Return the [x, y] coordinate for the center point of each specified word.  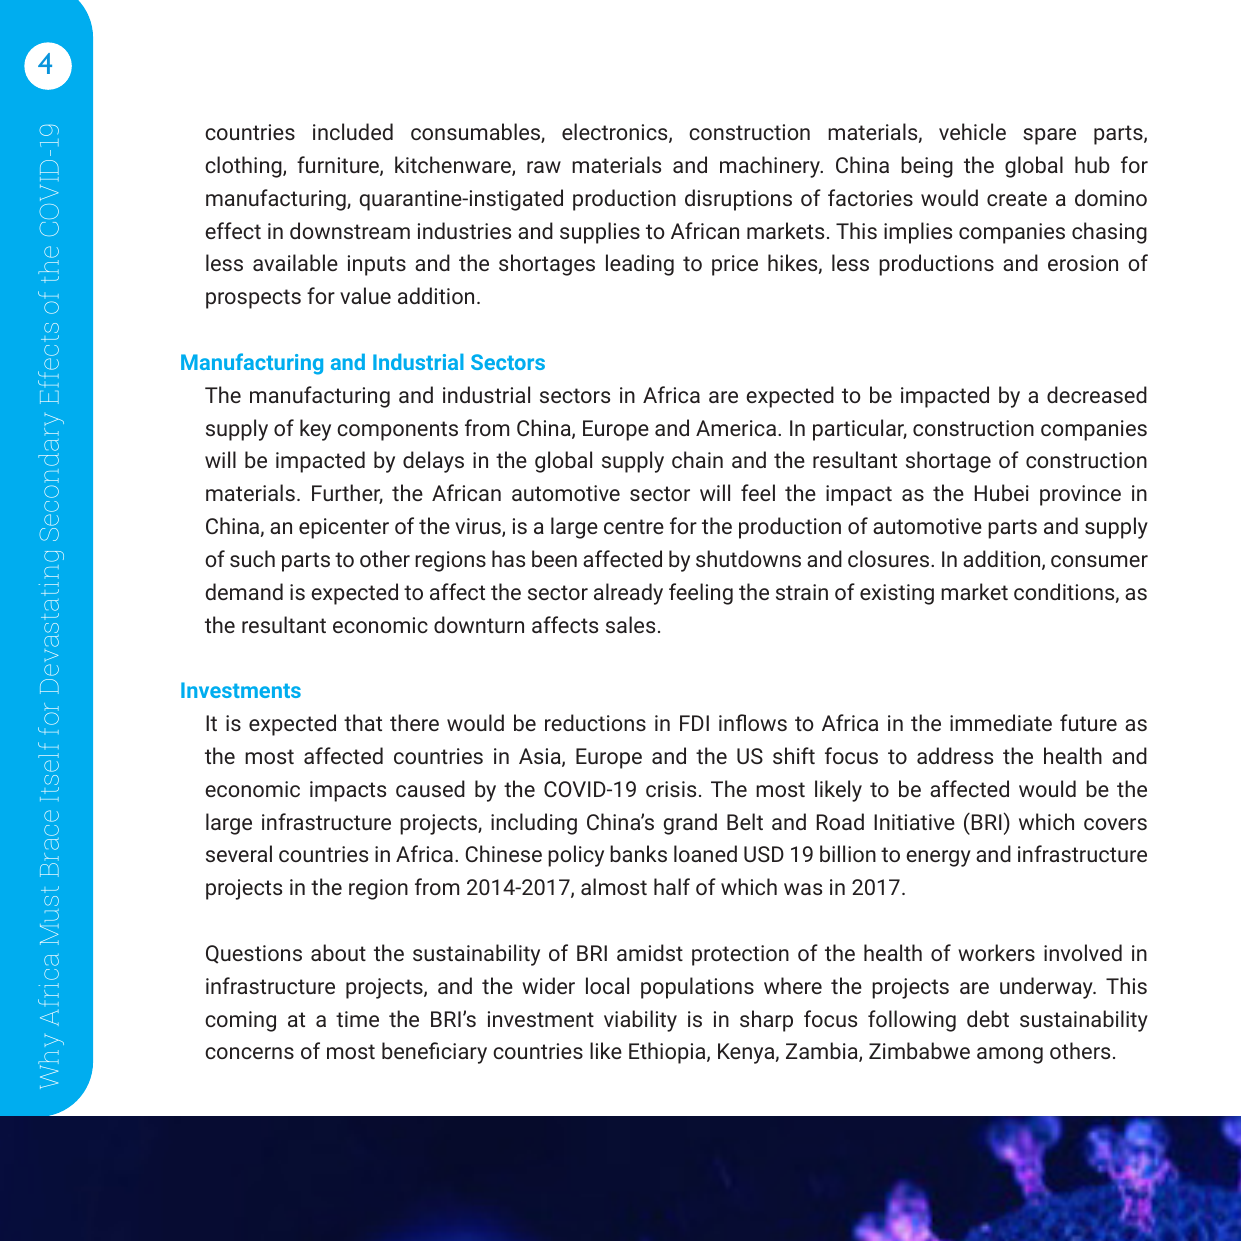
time [357, 1019]
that [363, 722]
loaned [705, 853]
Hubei [1002, 492]
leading [640, 265]
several [239, 853]
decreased [1097, 394]
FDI [694, 723]
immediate [1001, 722]
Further [347, 494]
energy [938, 858]
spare [1049, 136]
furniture [339, 166]
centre [634, 526]
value [365, 295]
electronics [616, 133]
